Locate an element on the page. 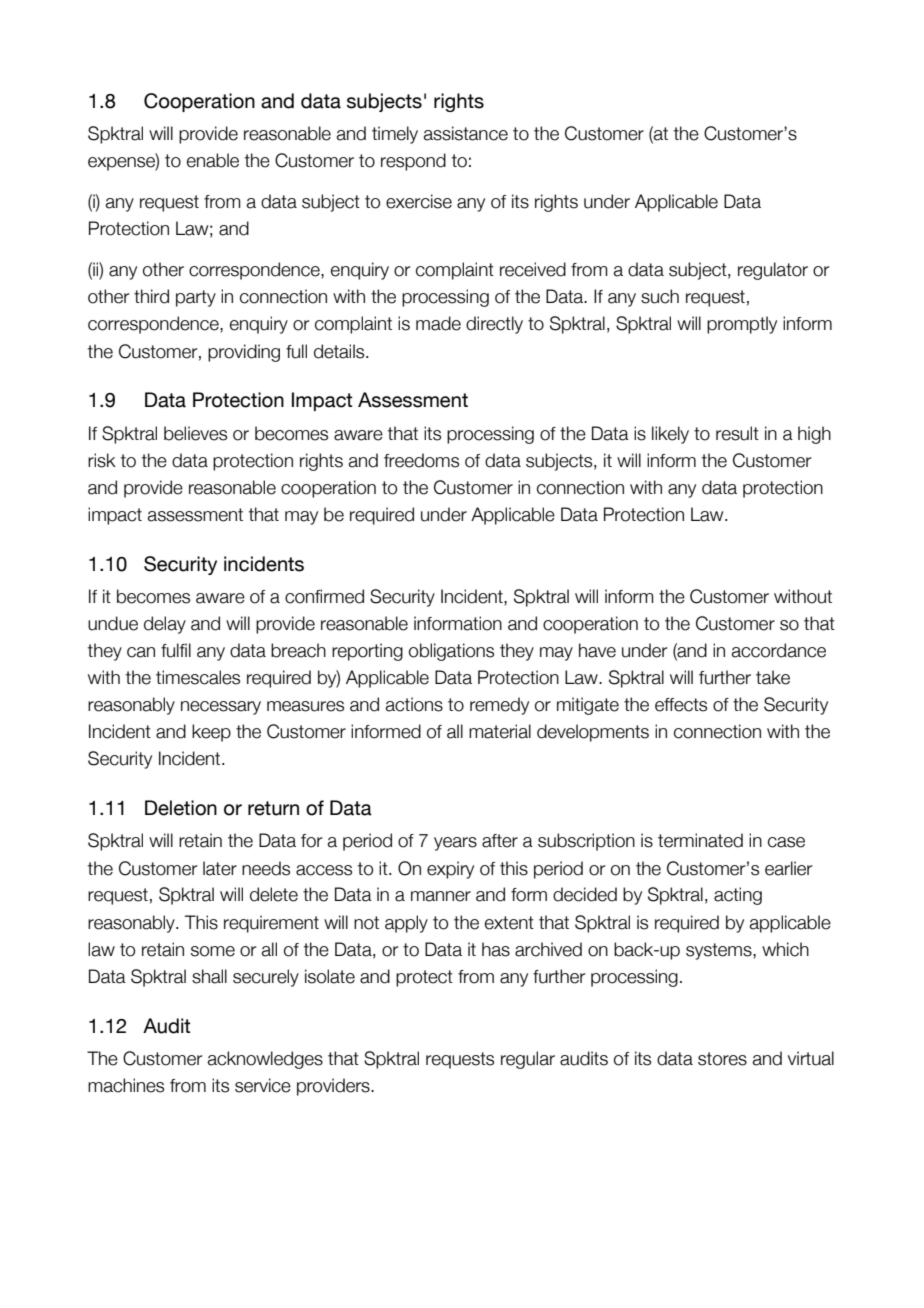 The width and height of the document is (924, 1308). stores is located at coordinates (722, 1059).
